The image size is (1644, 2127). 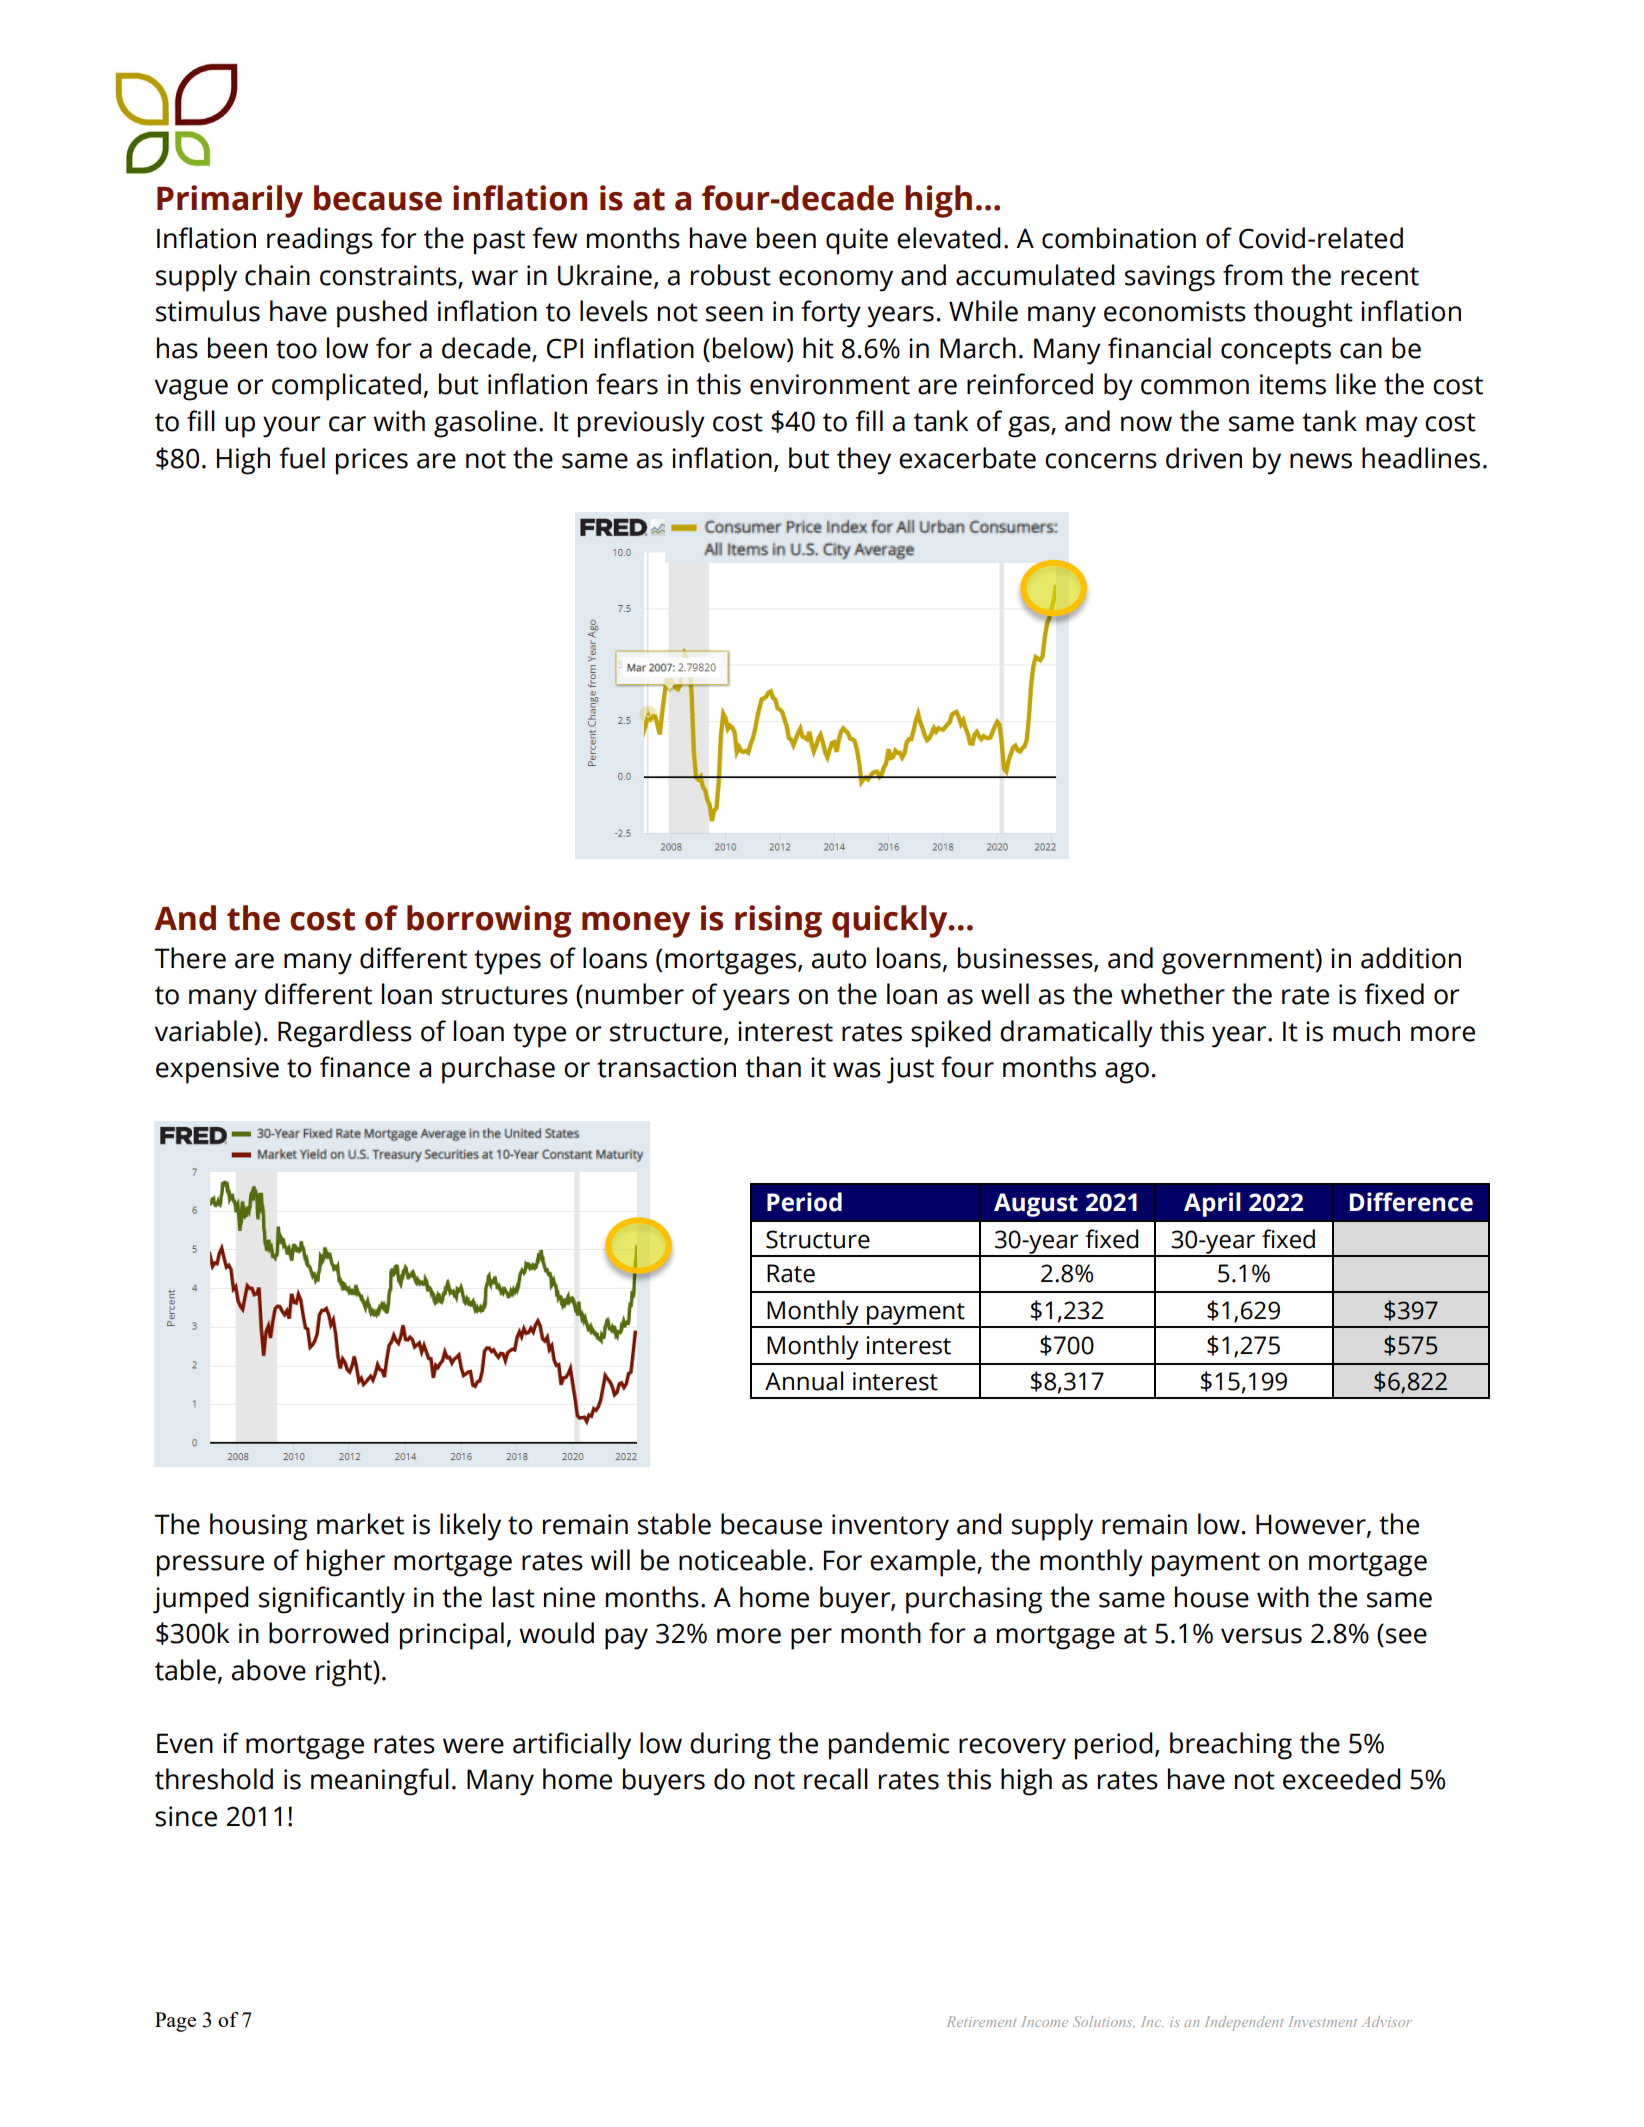 What do you see at coordinates (836, 281) in the screenshot?
I see `economy` at bounding box center [836, 281].
